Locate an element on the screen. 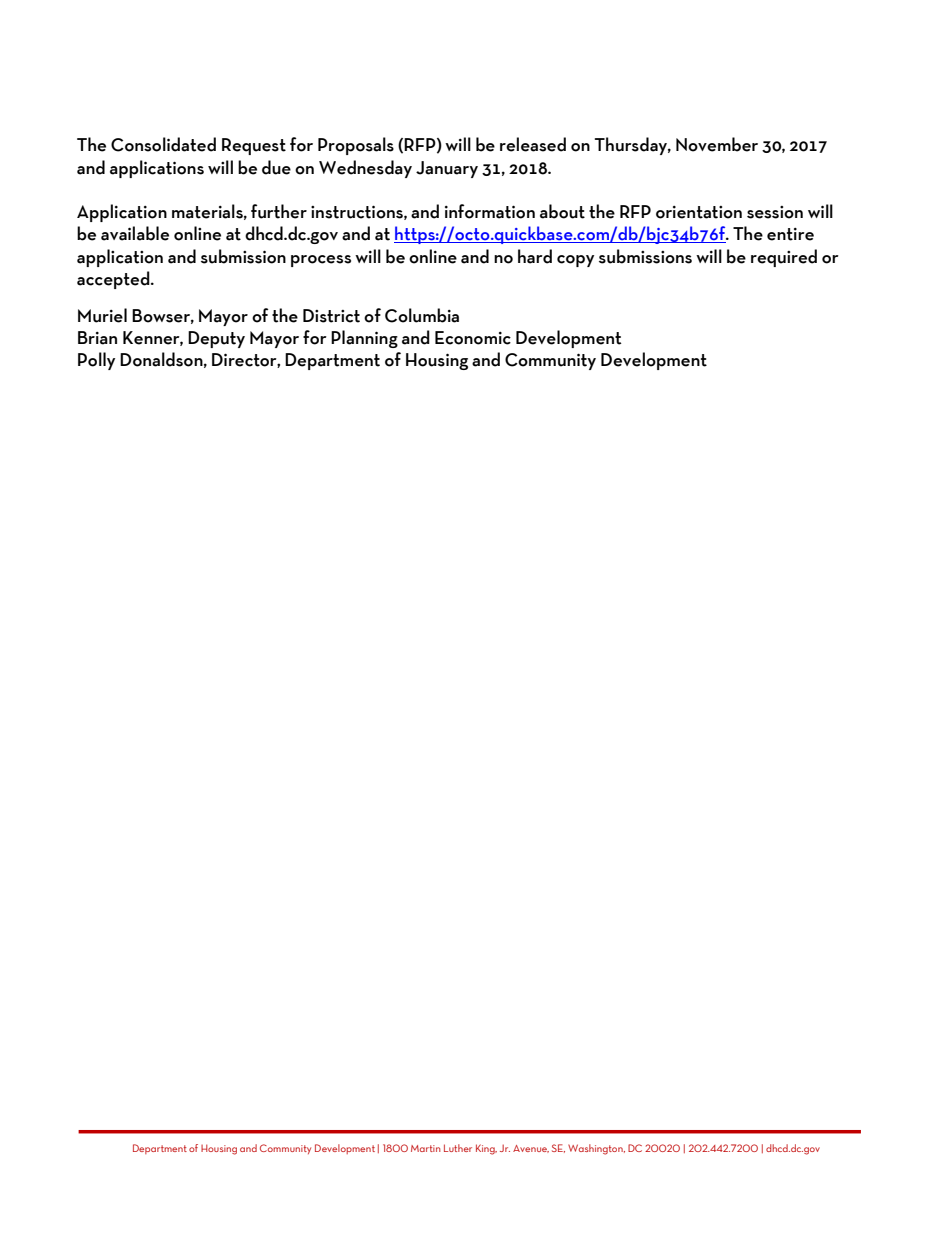 The width and height of the screenshot is (952, 1233). November is located at coordinates (717, 144).
